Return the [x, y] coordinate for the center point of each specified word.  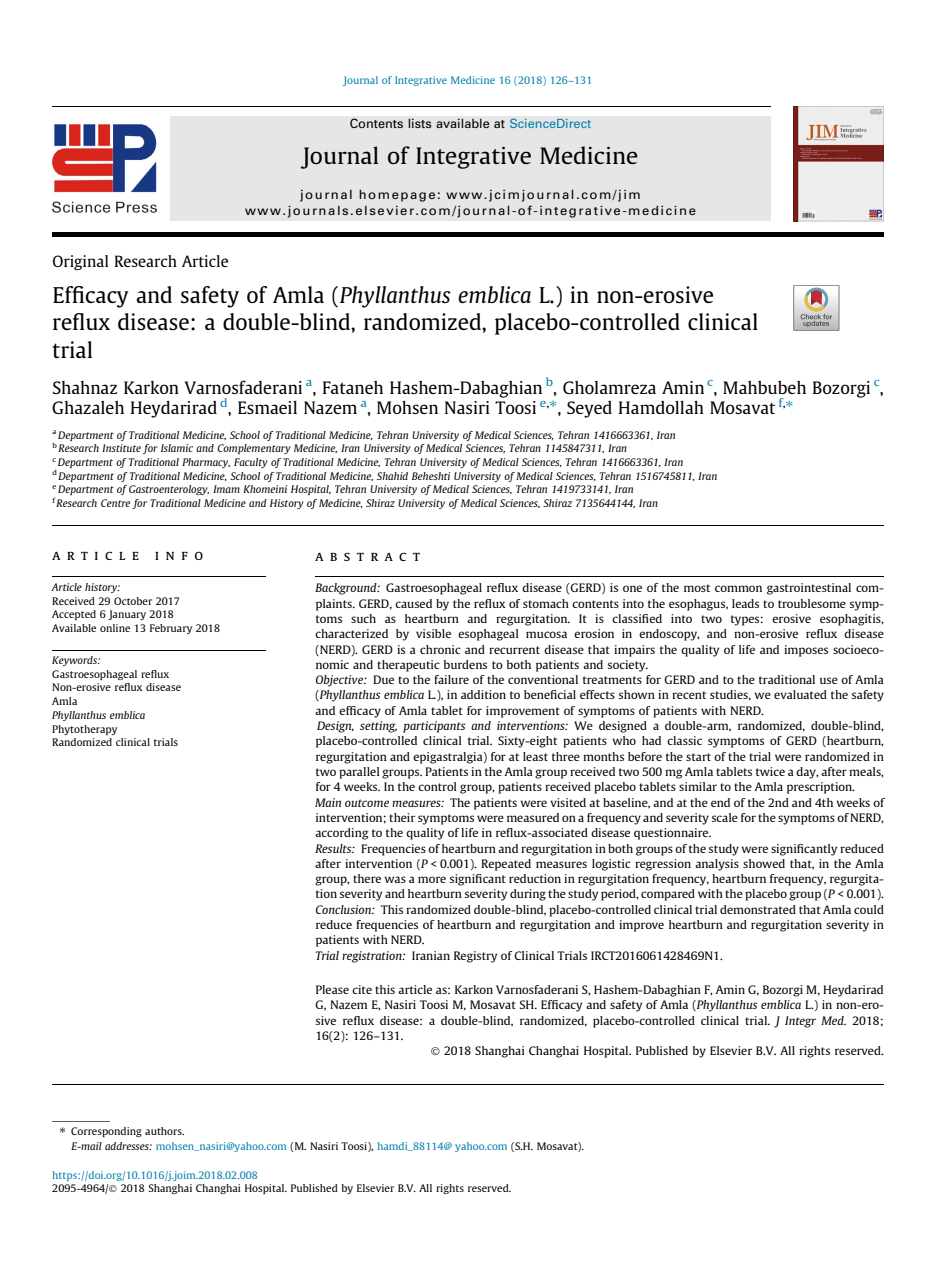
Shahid [392, 476]
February [171, 629]
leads [745, 603]
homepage [397, 196]
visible [433, 633]
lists [420, 123]
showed [764, 863]
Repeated [506, 865]
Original [80, 263]
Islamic [177, 448]
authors [164, 1131]
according [341, 834]
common [738, 588]
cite [362, 989]
